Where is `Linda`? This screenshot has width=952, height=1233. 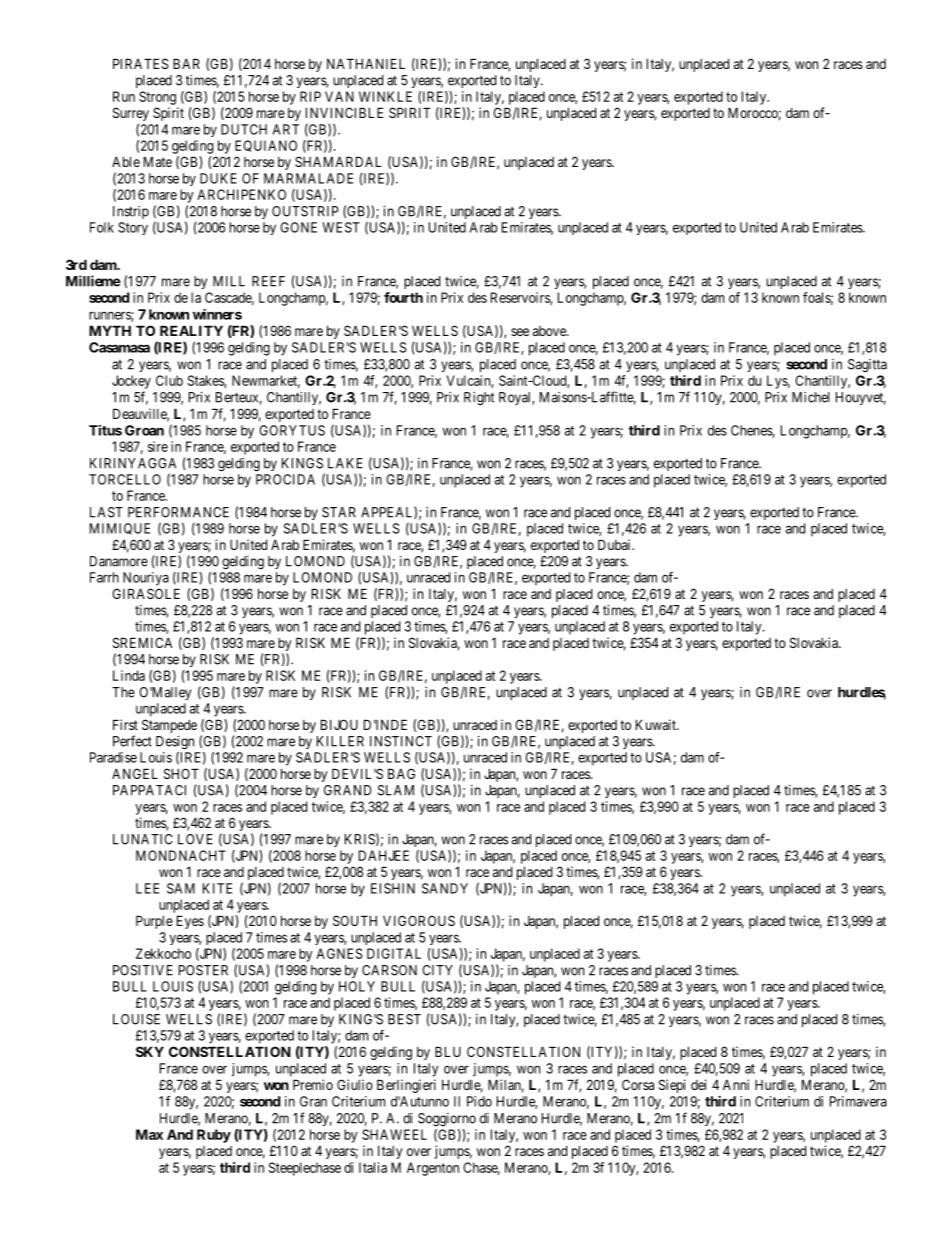 Linda is located at coordinates (129, 675).
